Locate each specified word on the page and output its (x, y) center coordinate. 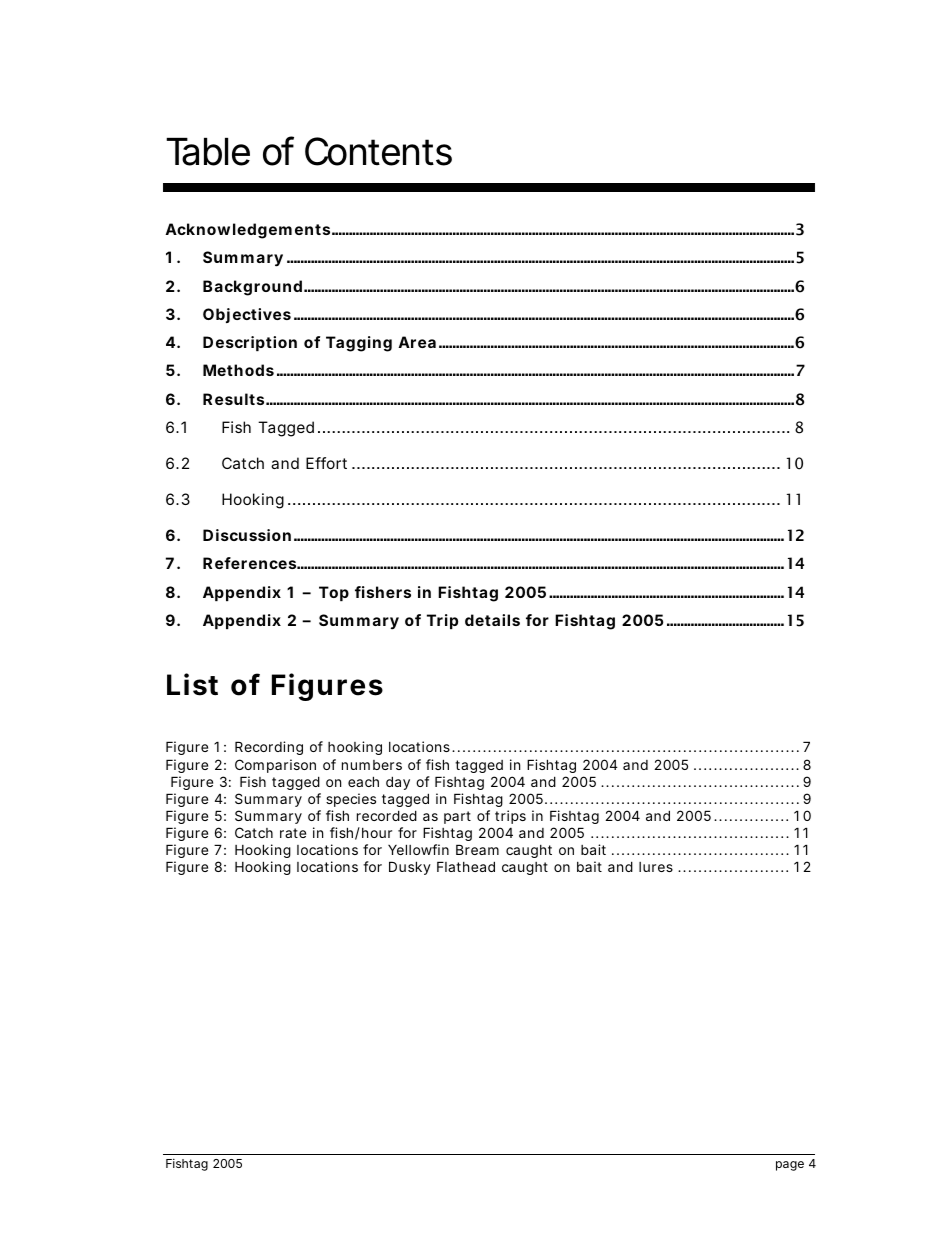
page (790, 1166)
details (492, 620)
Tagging (359, 344)
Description (250, 343)
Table (208, 152)
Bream (477, 849)
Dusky (410, 868)
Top (334, 593)
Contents (378, 151)
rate (293, 833)
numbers (372, 765)
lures (656, 867)
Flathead (466, 866)
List (192, 684)
